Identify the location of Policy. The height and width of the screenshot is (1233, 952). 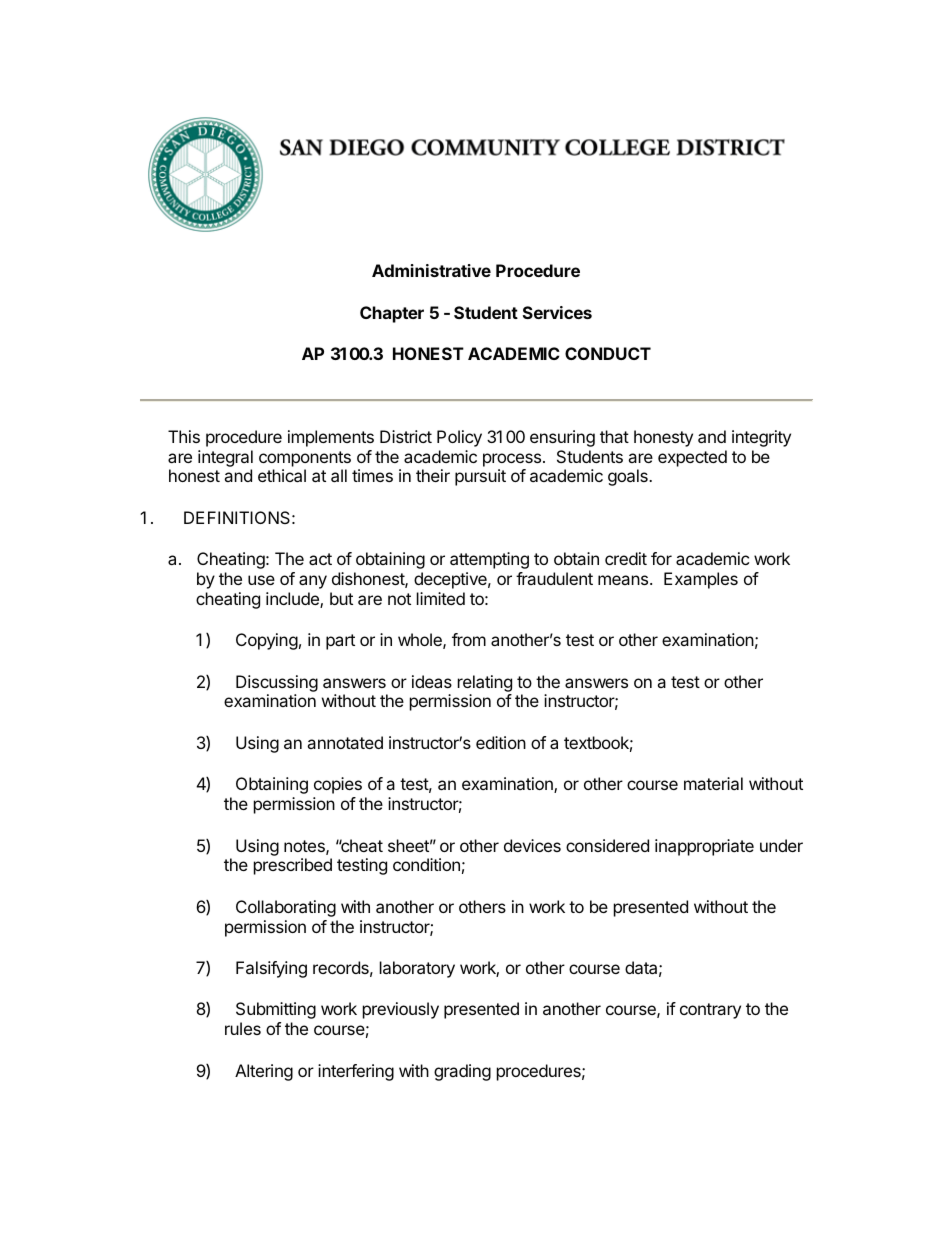
(459, 438).
